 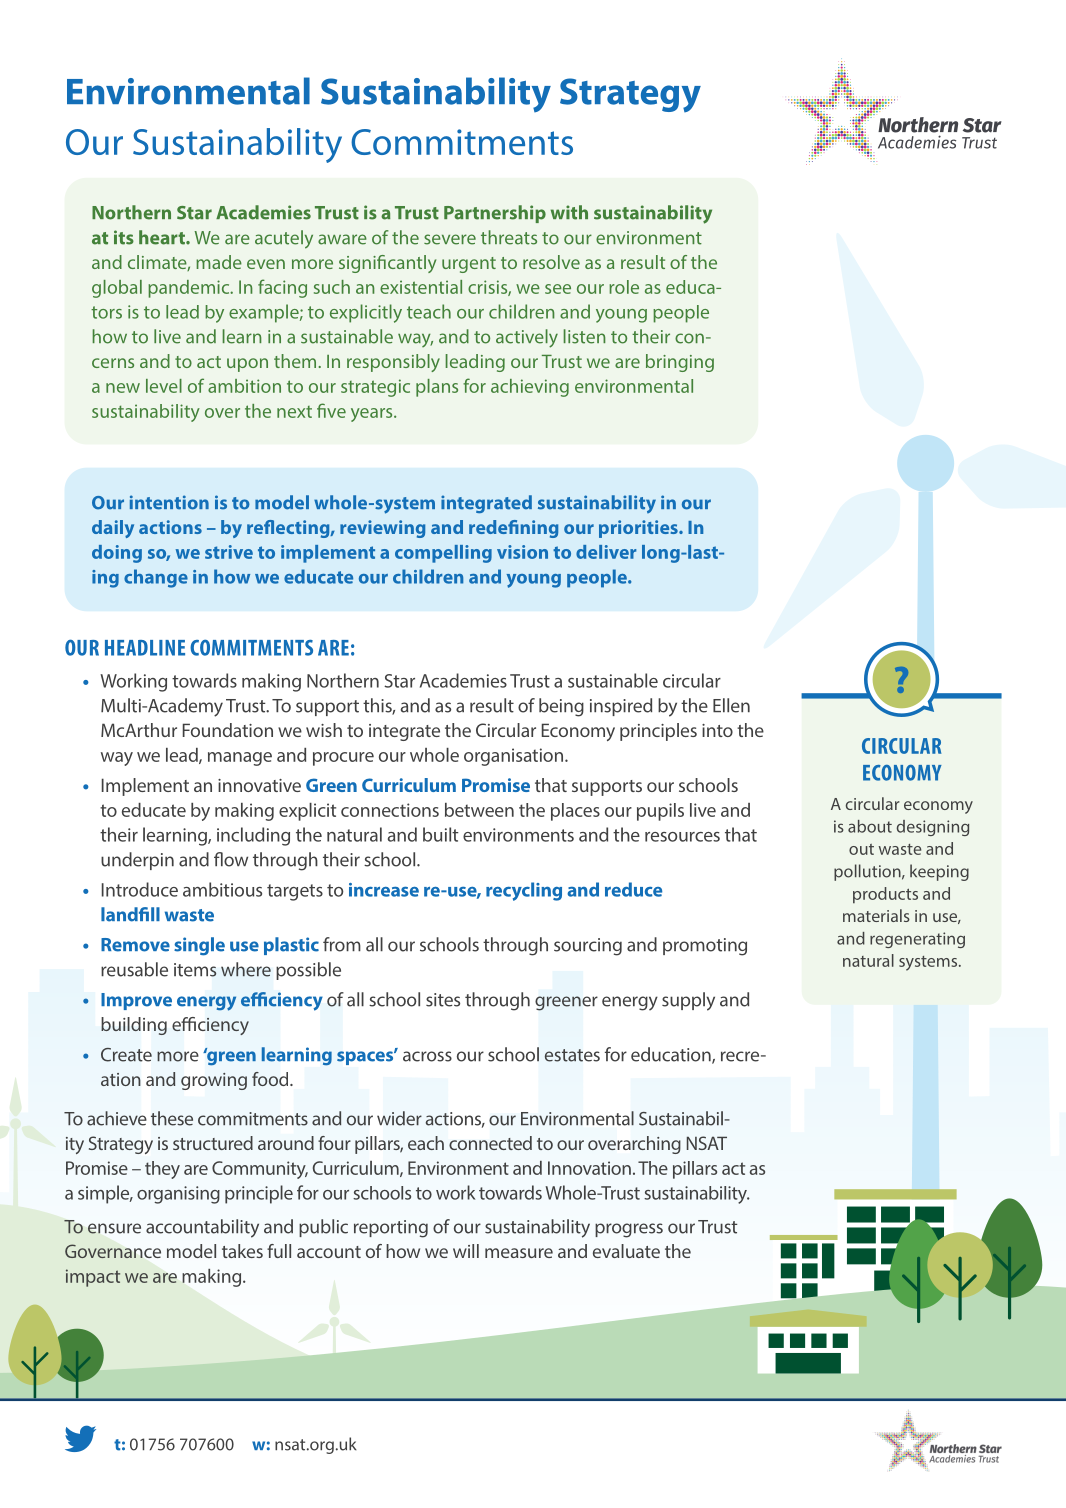 What do you see at coordinates (624, 287) in the document?
I see `role` at bounding box center [624, 287].
